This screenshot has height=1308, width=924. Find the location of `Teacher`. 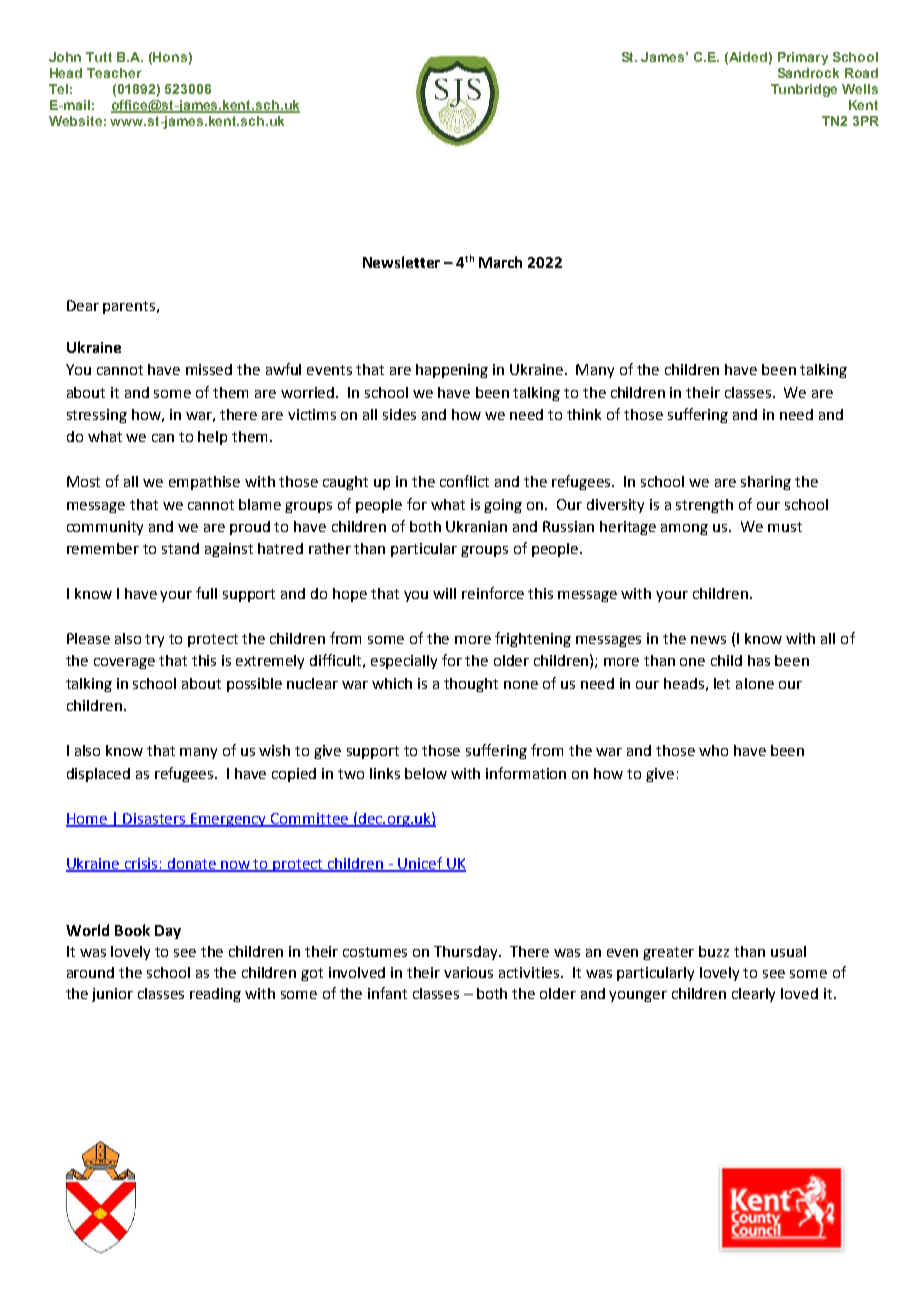

Teacher is located at coordinates (114, 73).
